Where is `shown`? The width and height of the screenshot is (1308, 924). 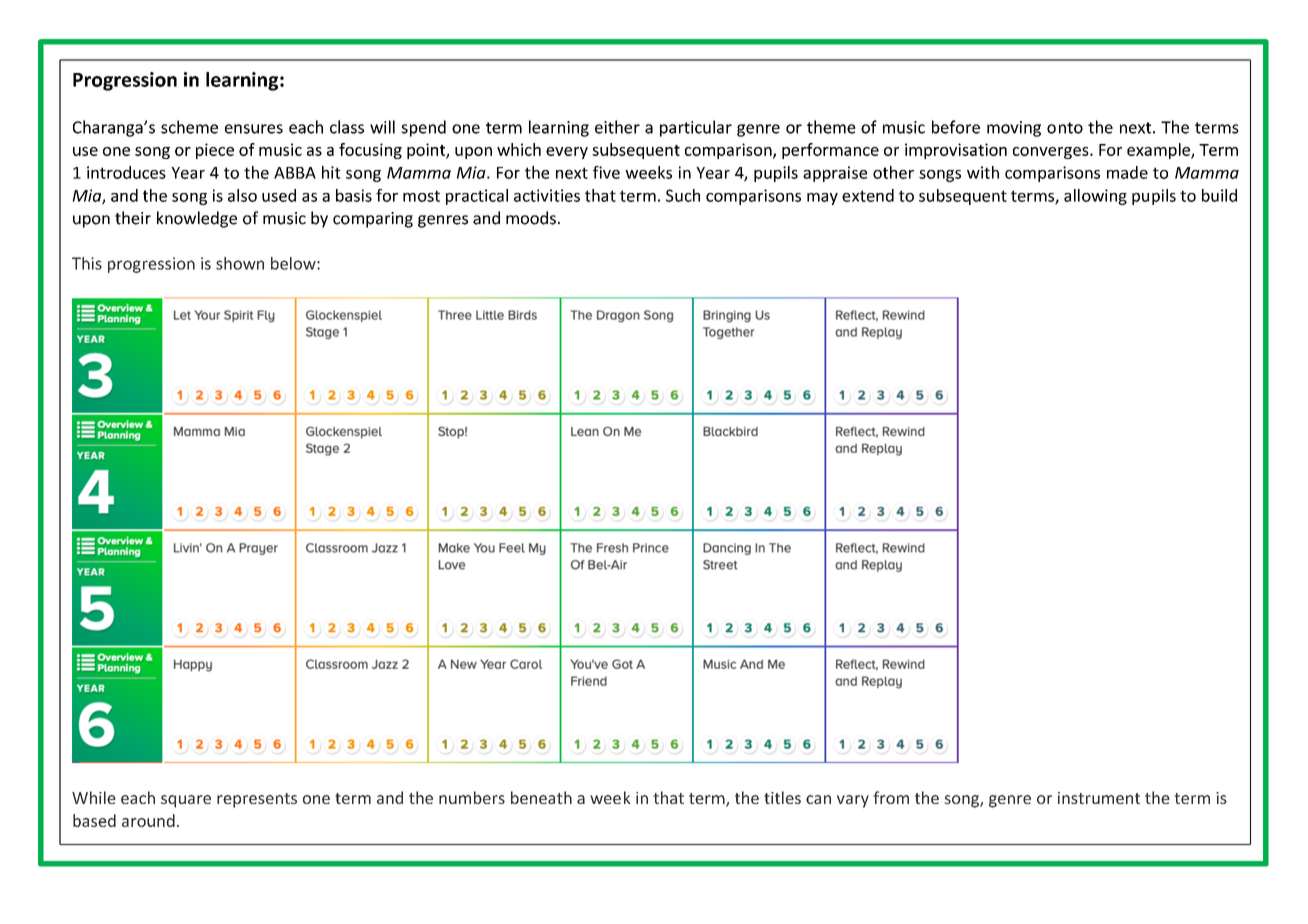
shown is located at coordinates (240, 263).
